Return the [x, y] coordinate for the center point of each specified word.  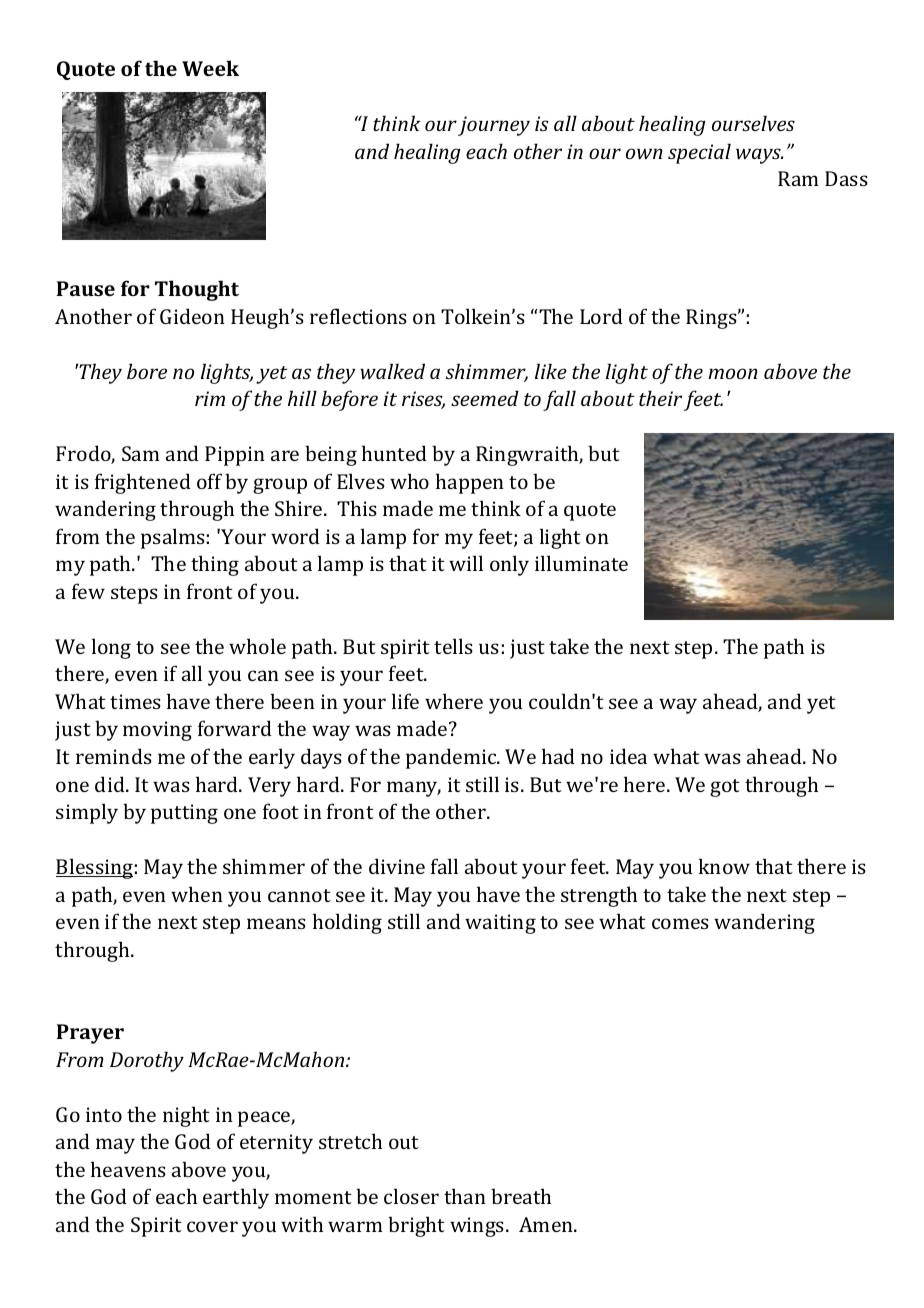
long [111, 648]
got [725, 788]
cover [212, 1226]
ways [759, 156]
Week [210, 68]
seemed [485, 398]
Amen [547, 1224]
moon [733, 373]
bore [147, 371]
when [197, 894]
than [465, 1196]
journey [494, 126]
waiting [500, 924]
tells [453, 646]
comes [680, 923]
